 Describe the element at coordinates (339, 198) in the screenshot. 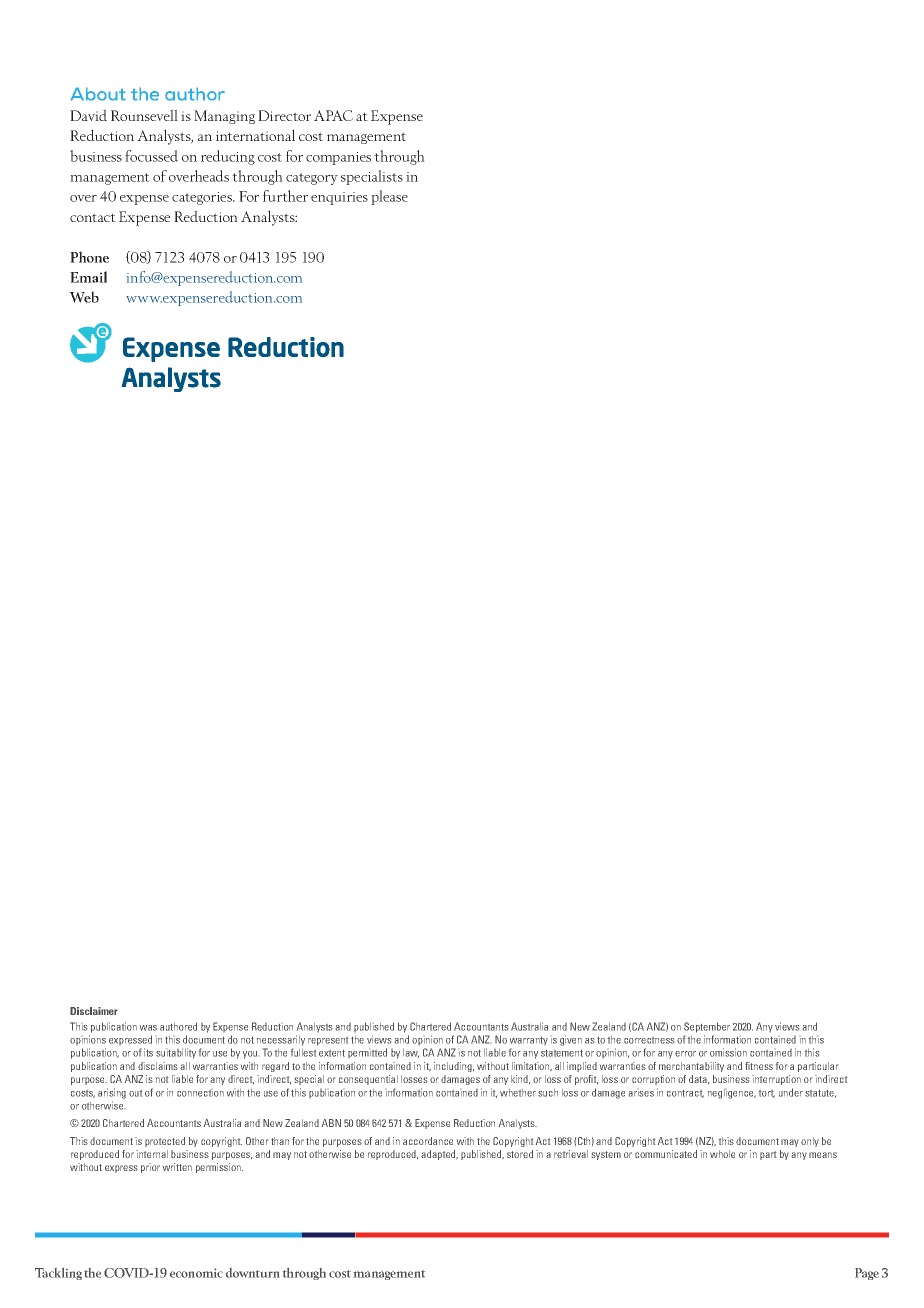

I see `enquiries` at that location.
